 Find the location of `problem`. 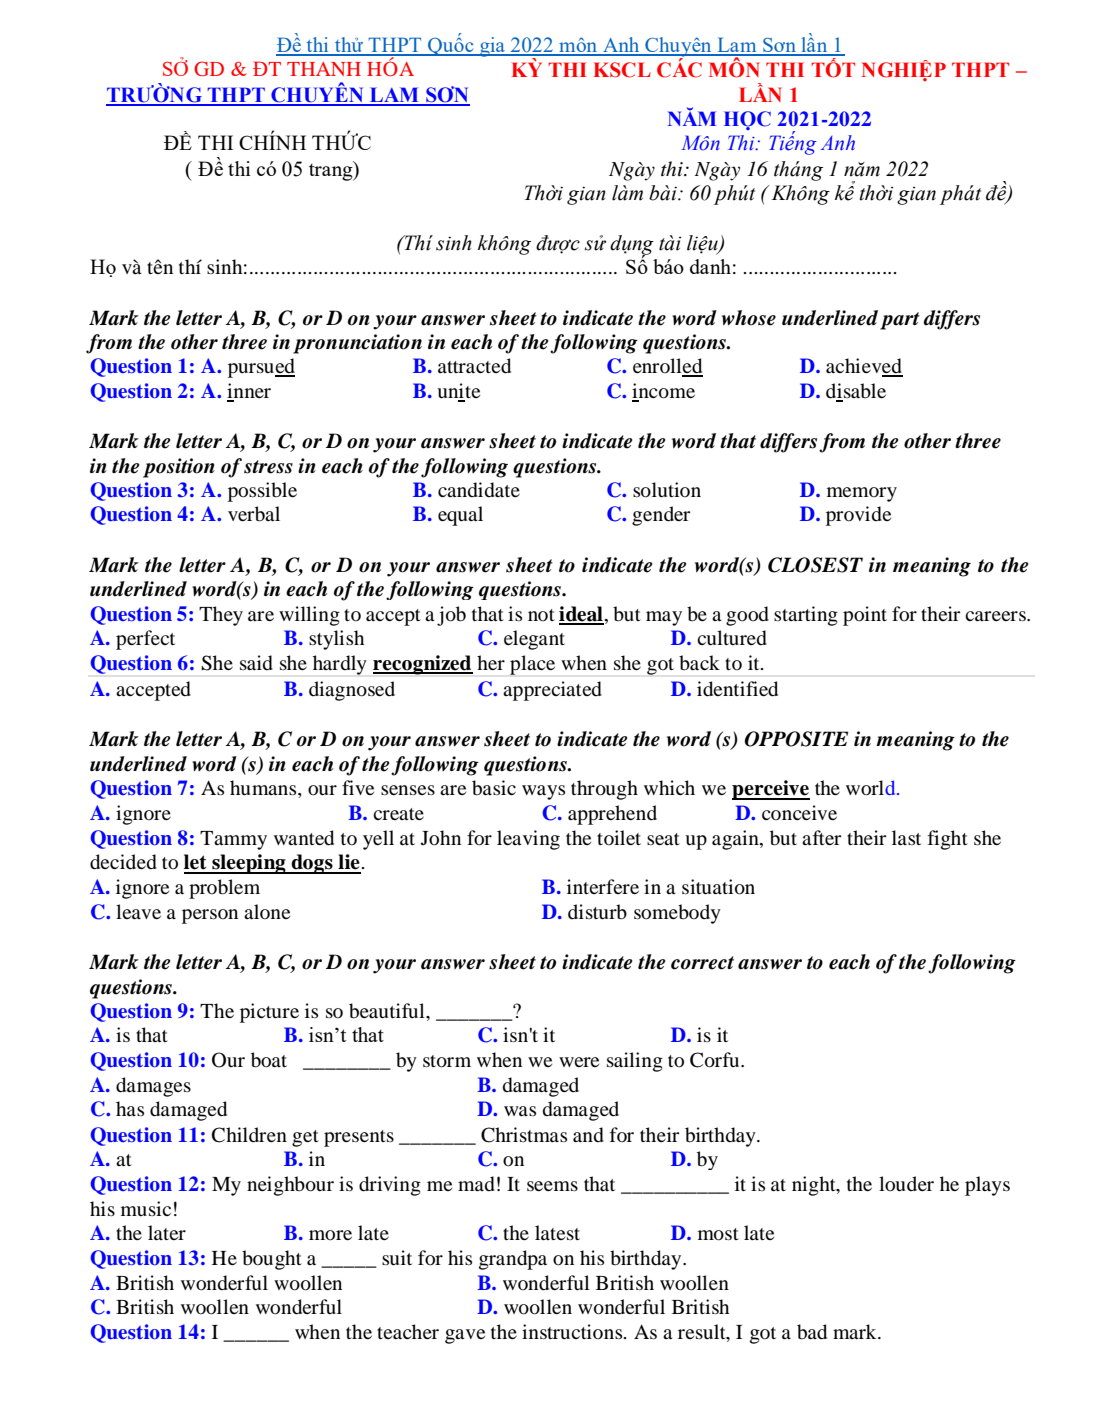

problem is located at coordinates (224, 889).
